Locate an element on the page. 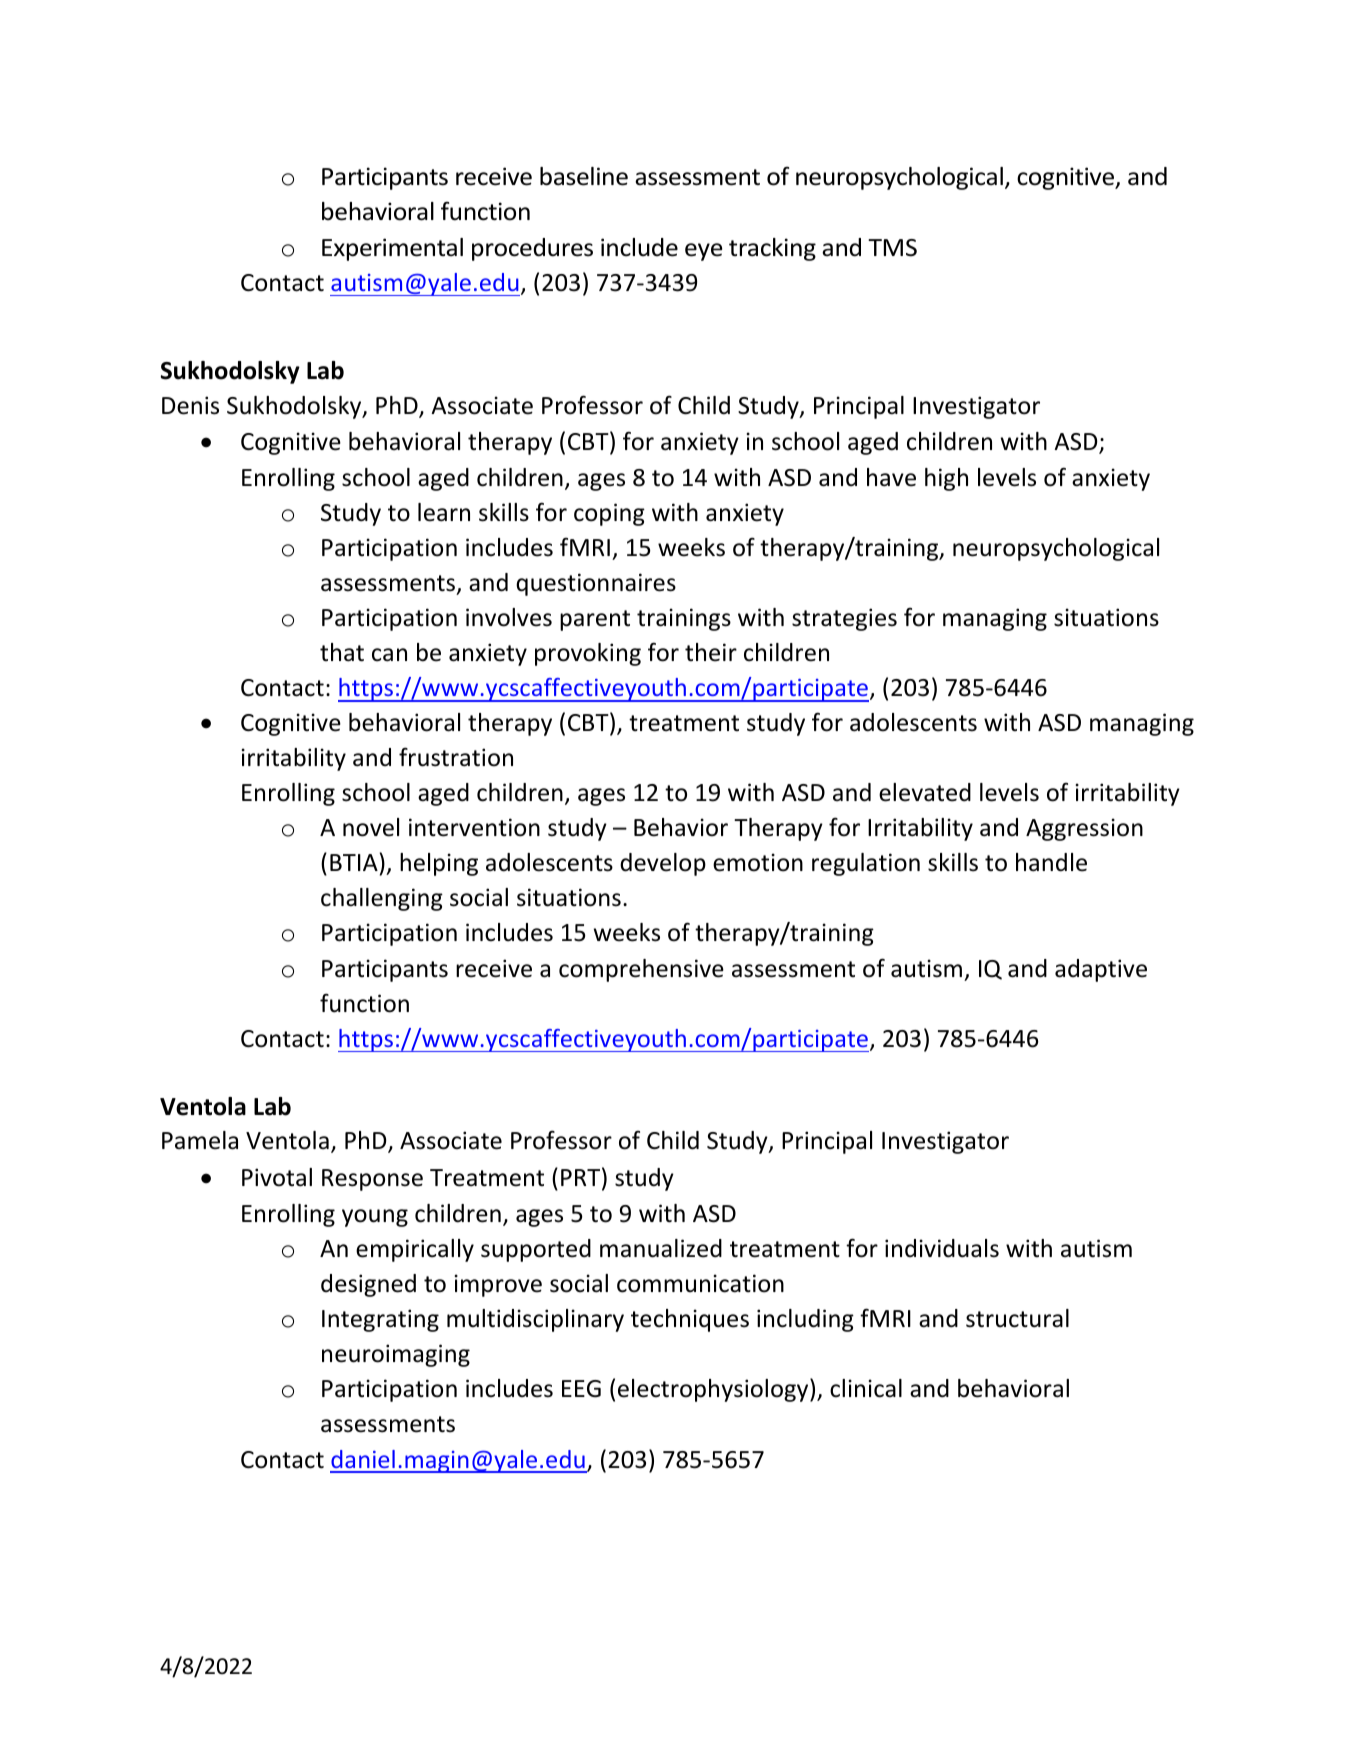  adaptive is located at coordinates (1101, 970).
